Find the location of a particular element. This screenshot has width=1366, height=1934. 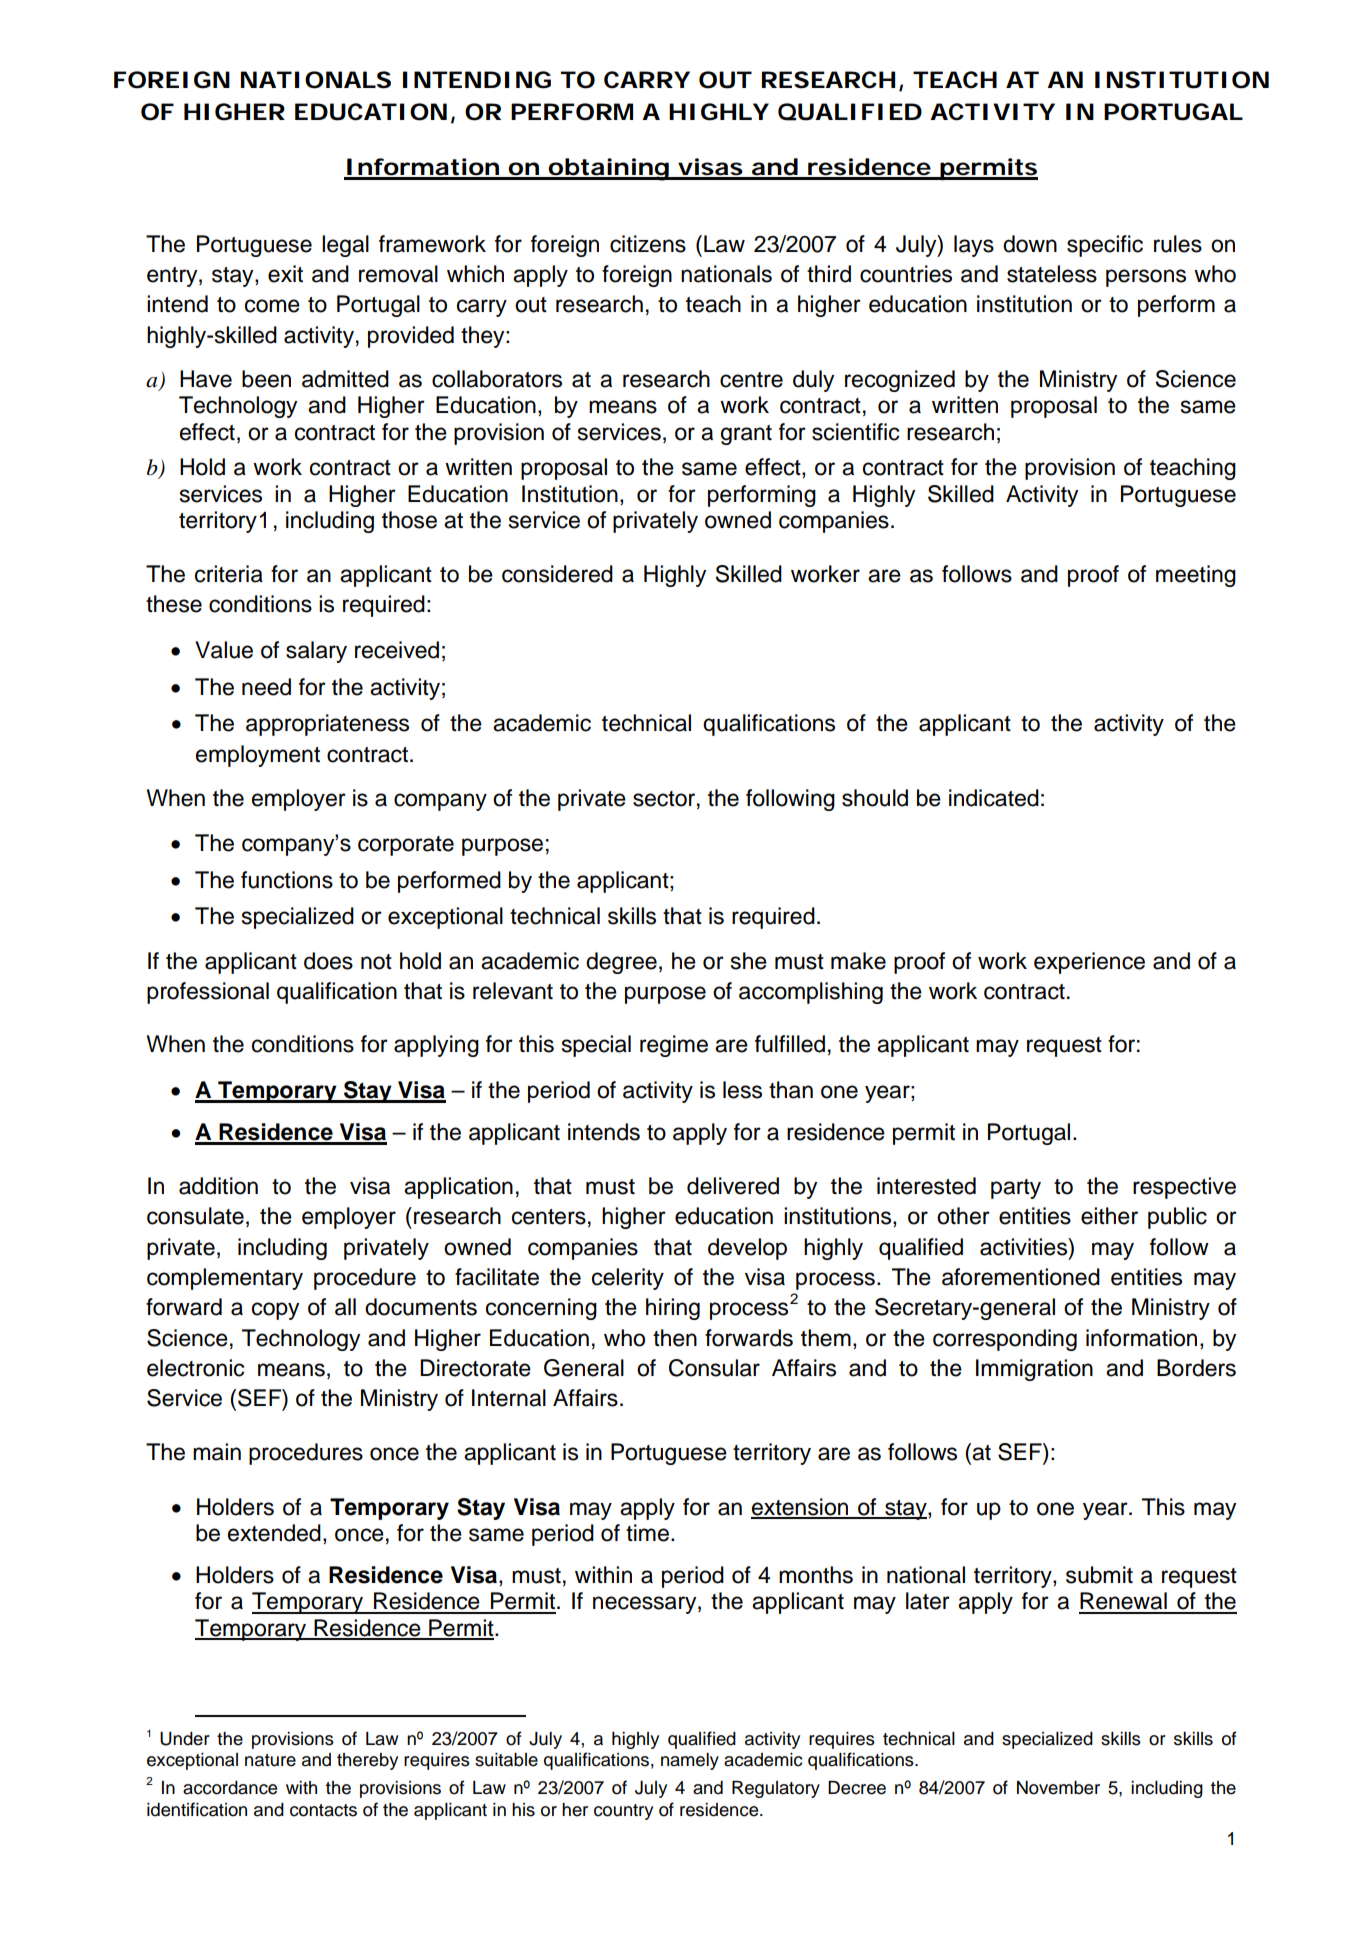

indicated is located at coordinates (994, 798).
